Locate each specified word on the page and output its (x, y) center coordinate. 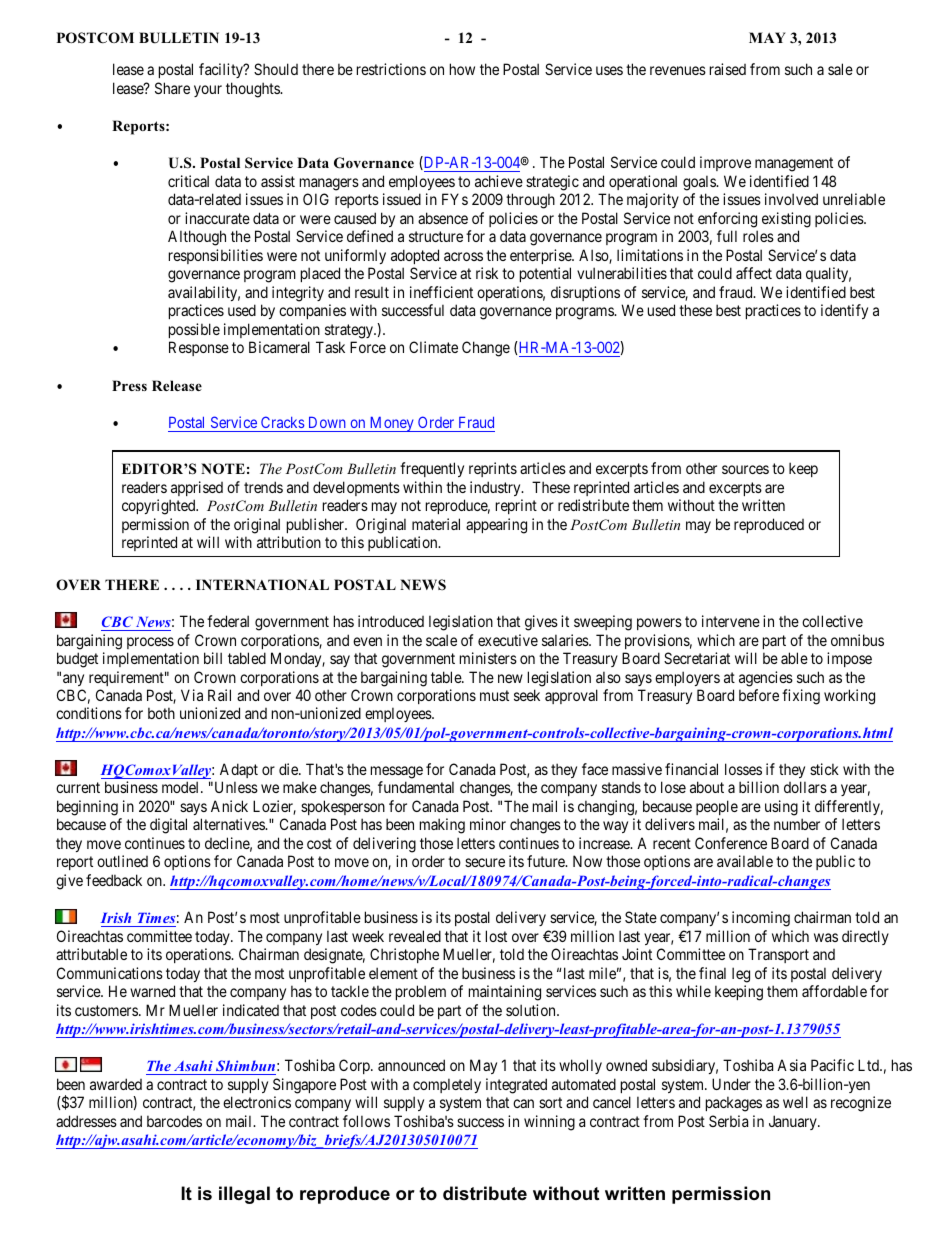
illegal (244, 1195)
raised (728, 69)
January (794, 1122)
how (462, 69)
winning (549, 1123)
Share (172, 88)
